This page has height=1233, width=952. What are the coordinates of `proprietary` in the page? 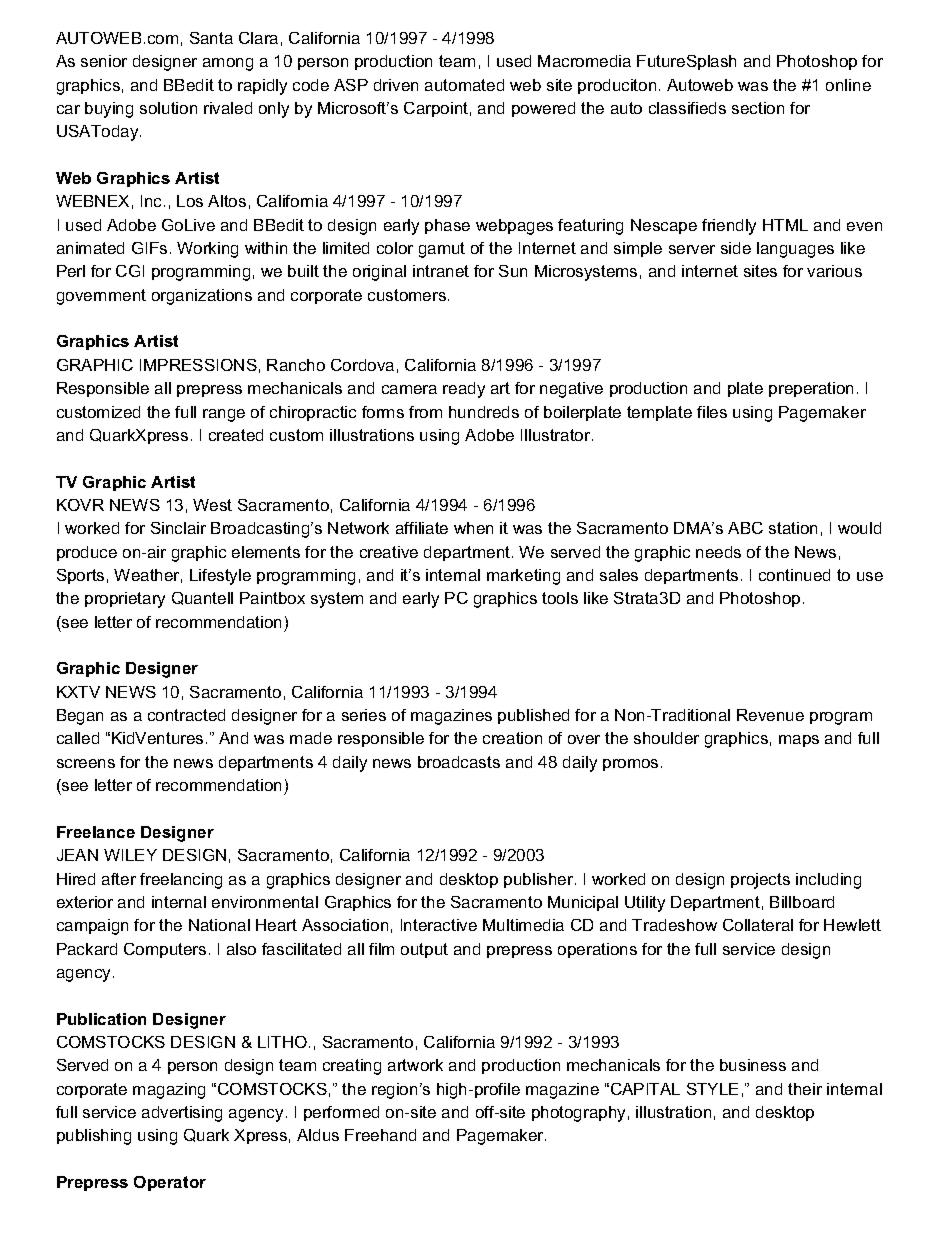 It's located at (125, 600).
